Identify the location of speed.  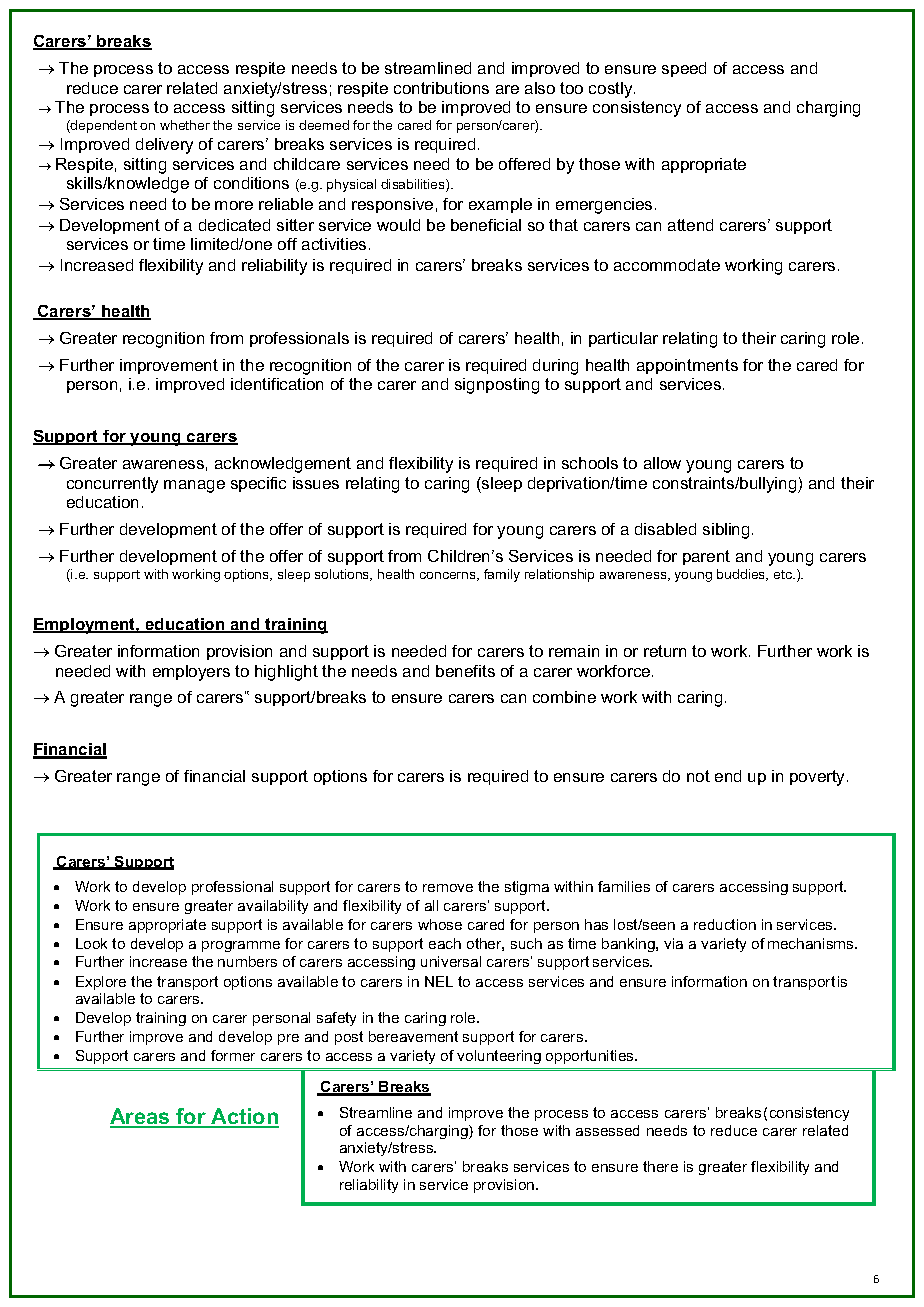
(684, 69).
